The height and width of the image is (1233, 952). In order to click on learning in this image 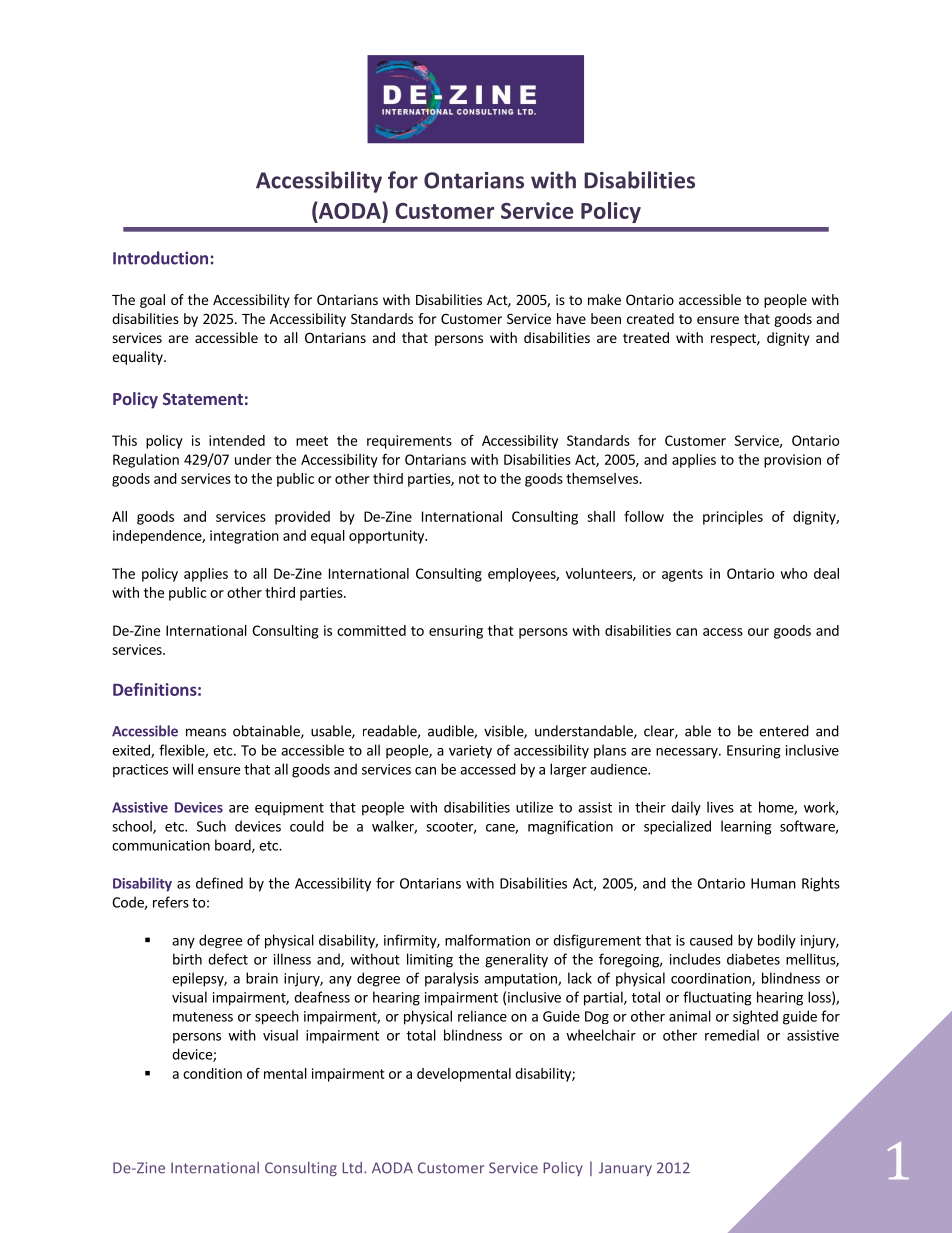, I will do `click(746, 827)`.
